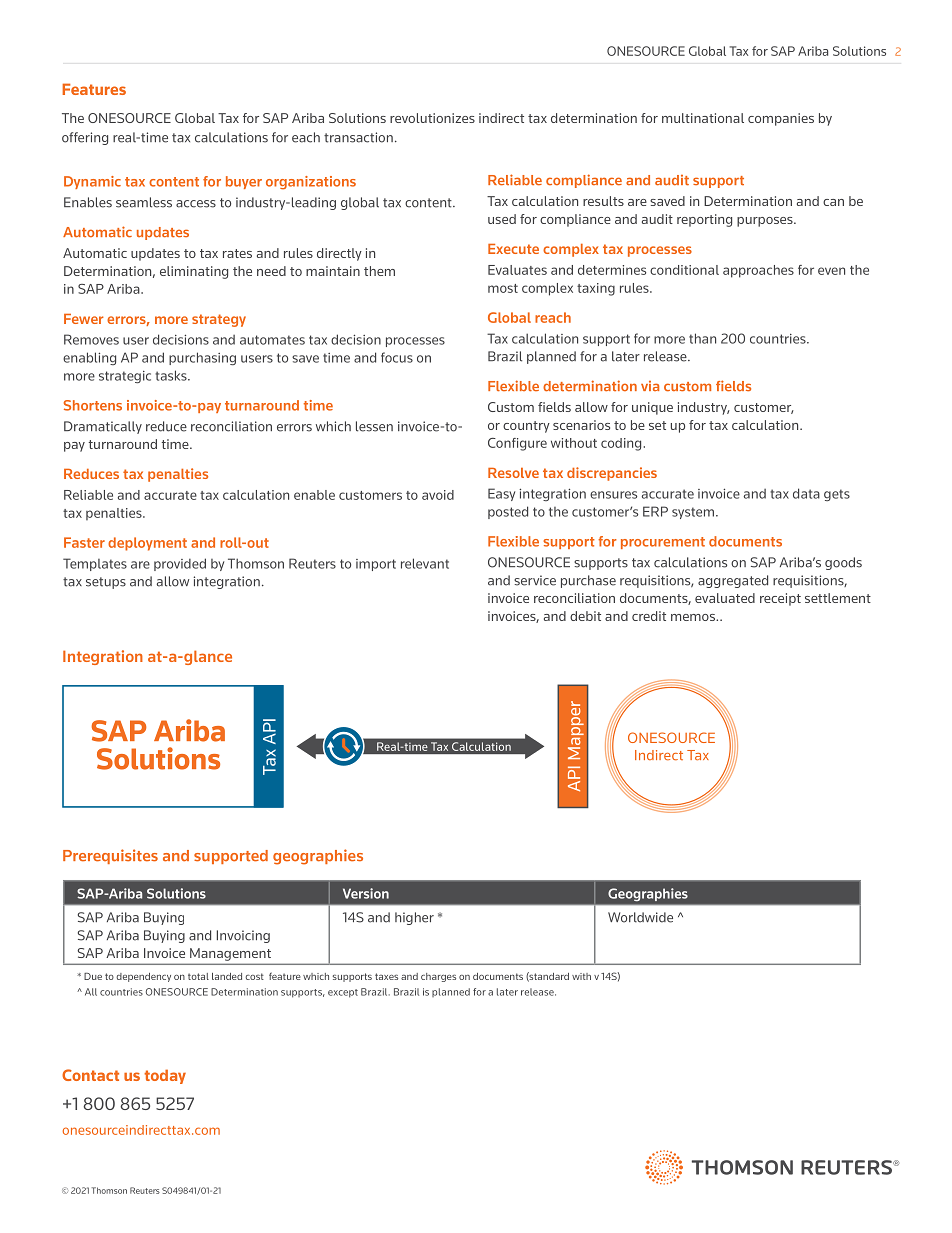  What do you see at coordinates (165, 1076) in the image?
I see `today` at bounding box center [165, 1076].
